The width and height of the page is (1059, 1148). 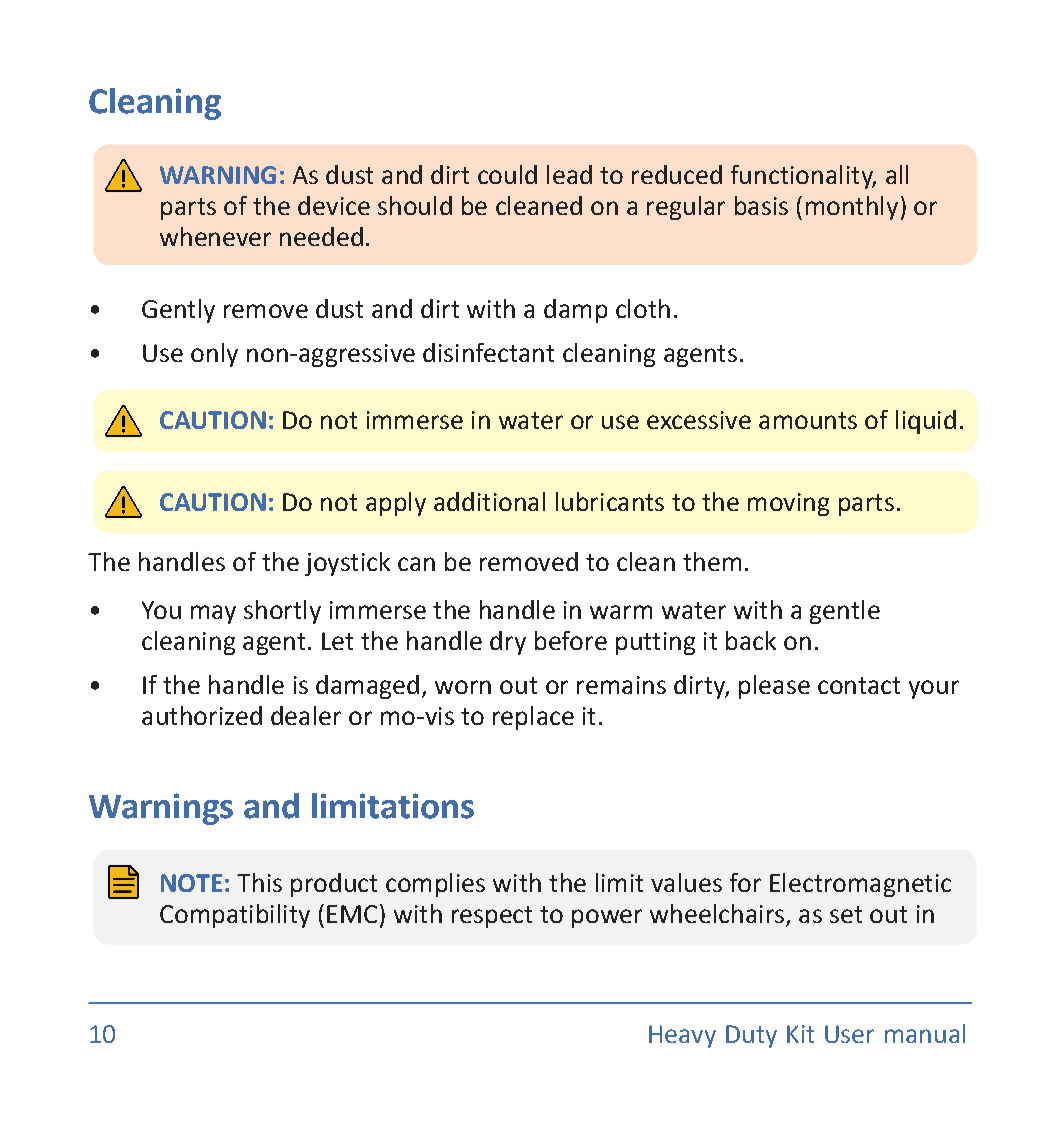 I want to click on User, so click(x=849, y=1034).
